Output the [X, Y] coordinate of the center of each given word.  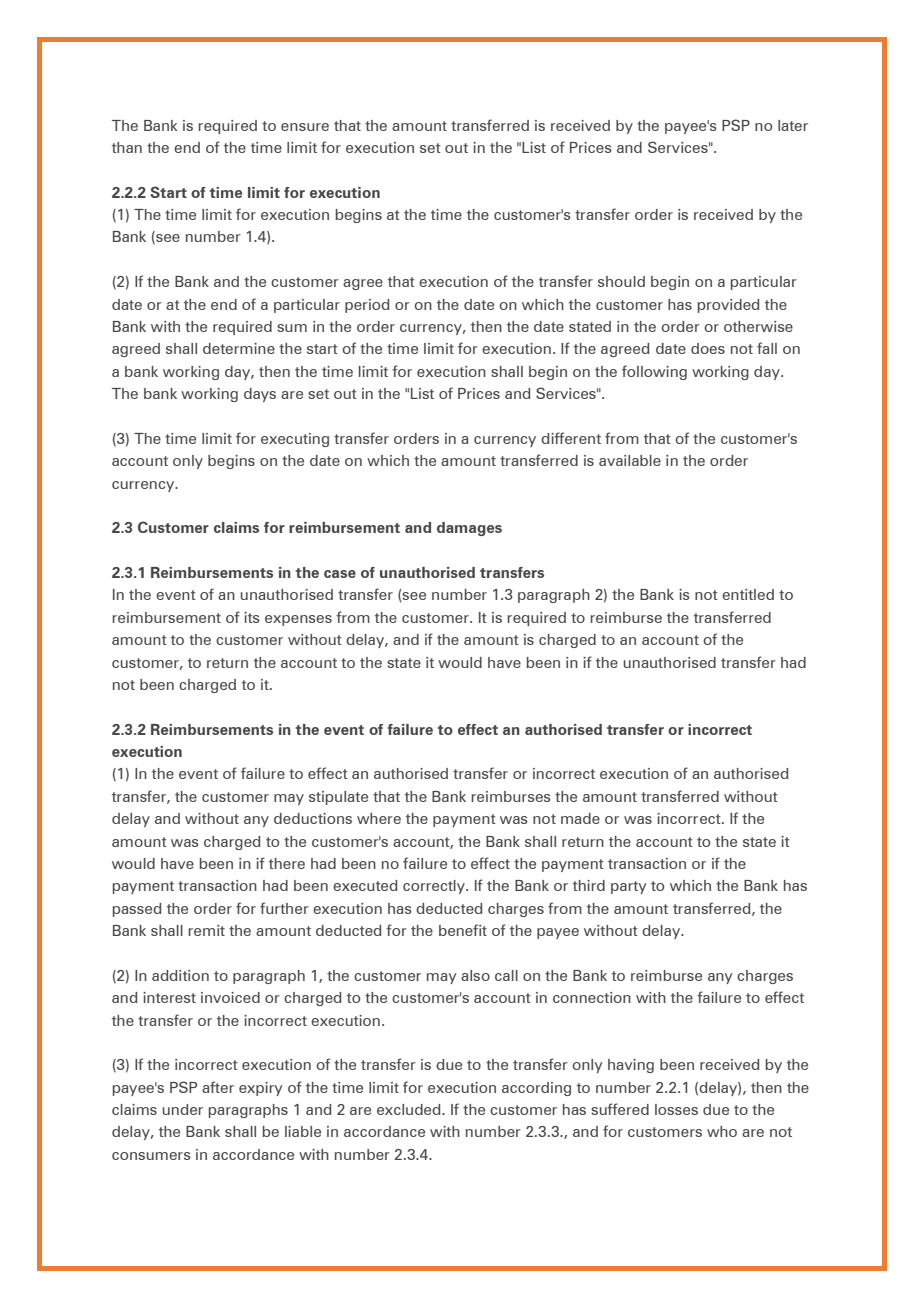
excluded [410, 1109]
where [379, 818]
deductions [313, 818]
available [630, 460]
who [722, 1131]
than [127, 147]
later [793, 125]
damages [469, 529]
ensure [305, 127]
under [183, 1109]
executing [295, 440]
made [580, 818]
